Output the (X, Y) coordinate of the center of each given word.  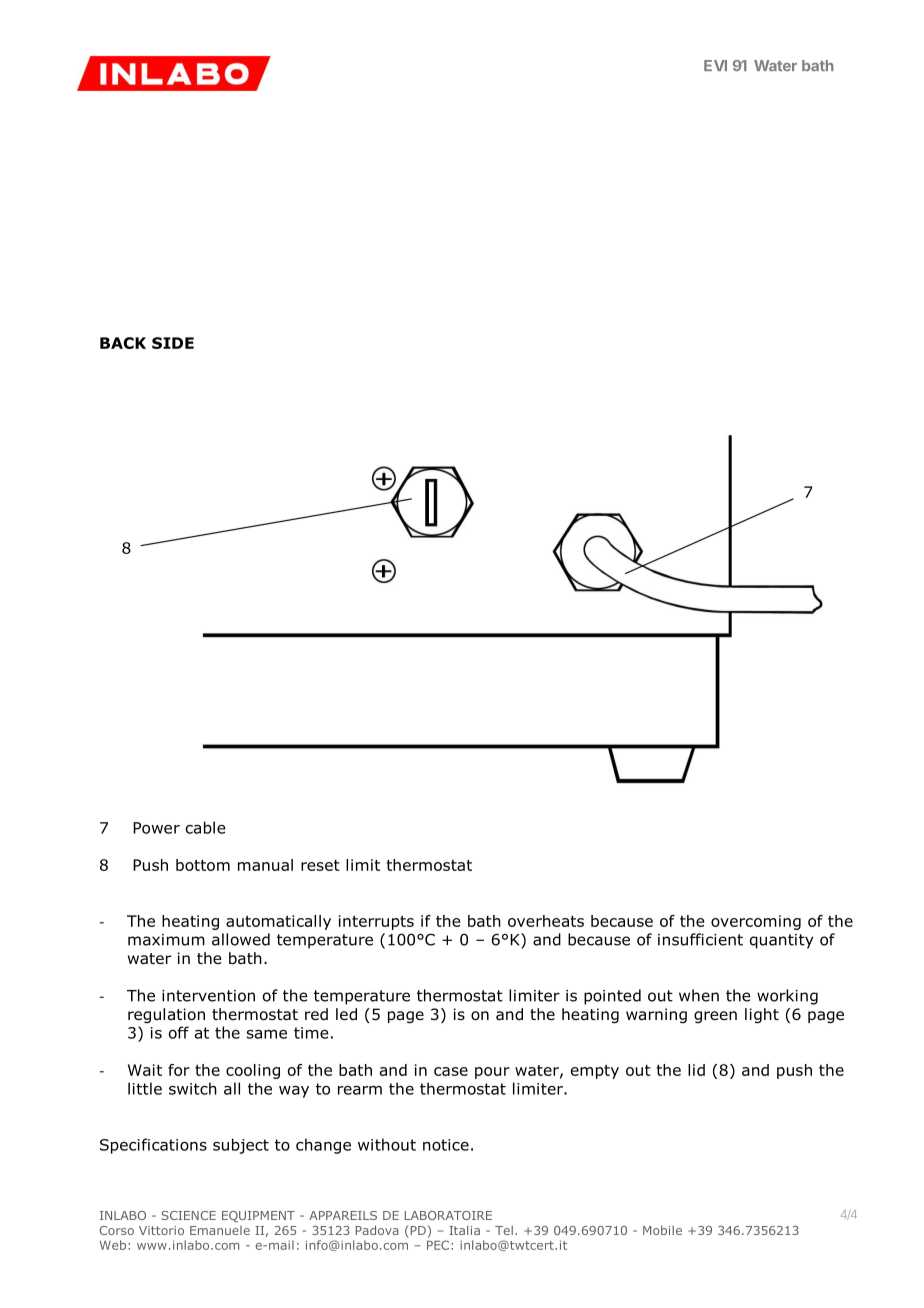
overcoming (756, 922)
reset (320, 865)
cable (206, 827)
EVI (715, 65)
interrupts (376, 922)
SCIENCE (188, 1215)
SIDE (173, 343)
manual (265, 865)
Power (156, 828)
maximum (166, 940)
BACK (123, 343)
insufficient (700, 939)
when (699, 995)
